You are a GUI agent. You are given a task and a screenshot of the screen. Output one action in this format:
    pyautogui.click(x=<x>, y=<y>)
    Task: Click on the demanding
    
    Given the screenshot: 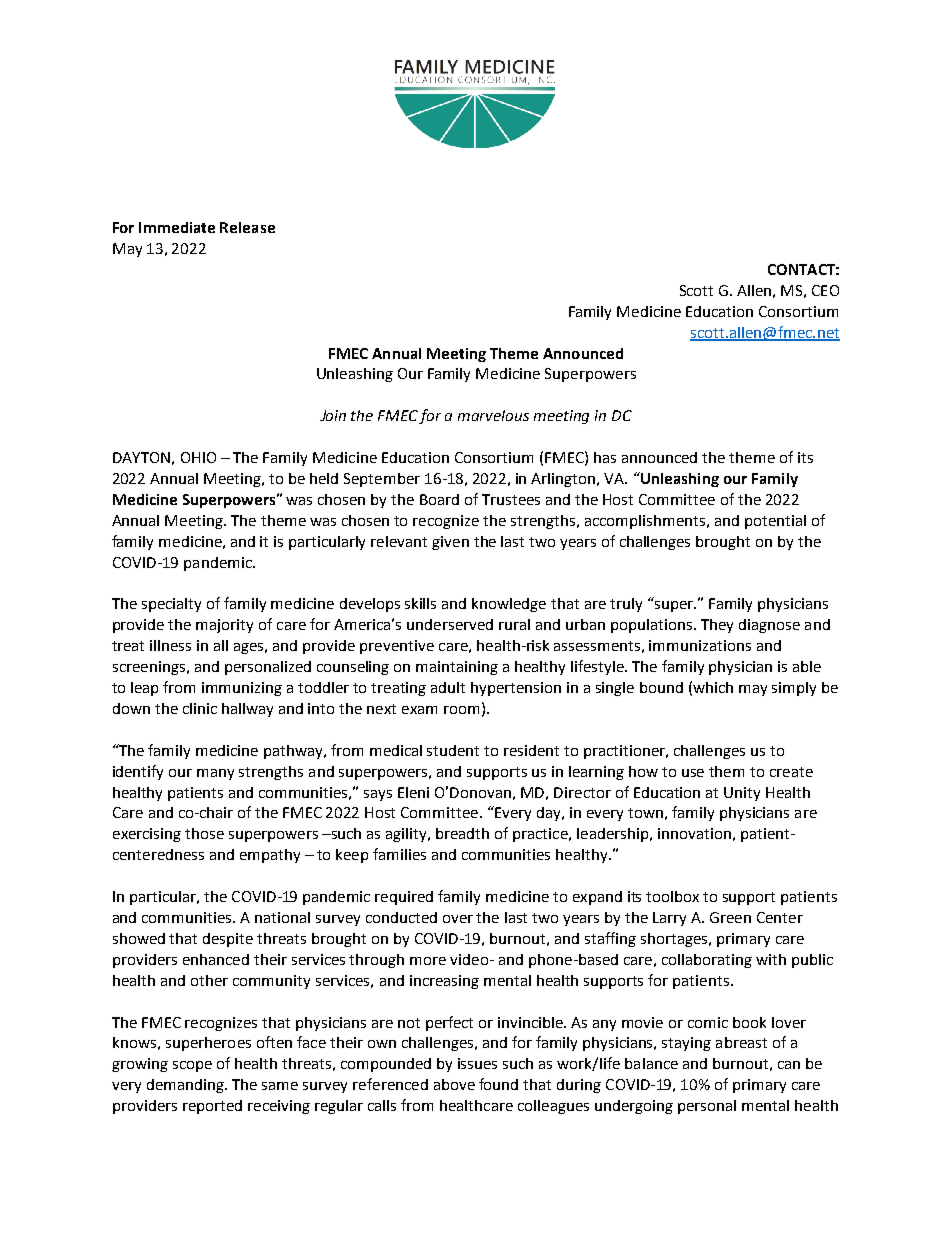 What is the action you would take?
    pyautogui.click(x=186, y=1086)
